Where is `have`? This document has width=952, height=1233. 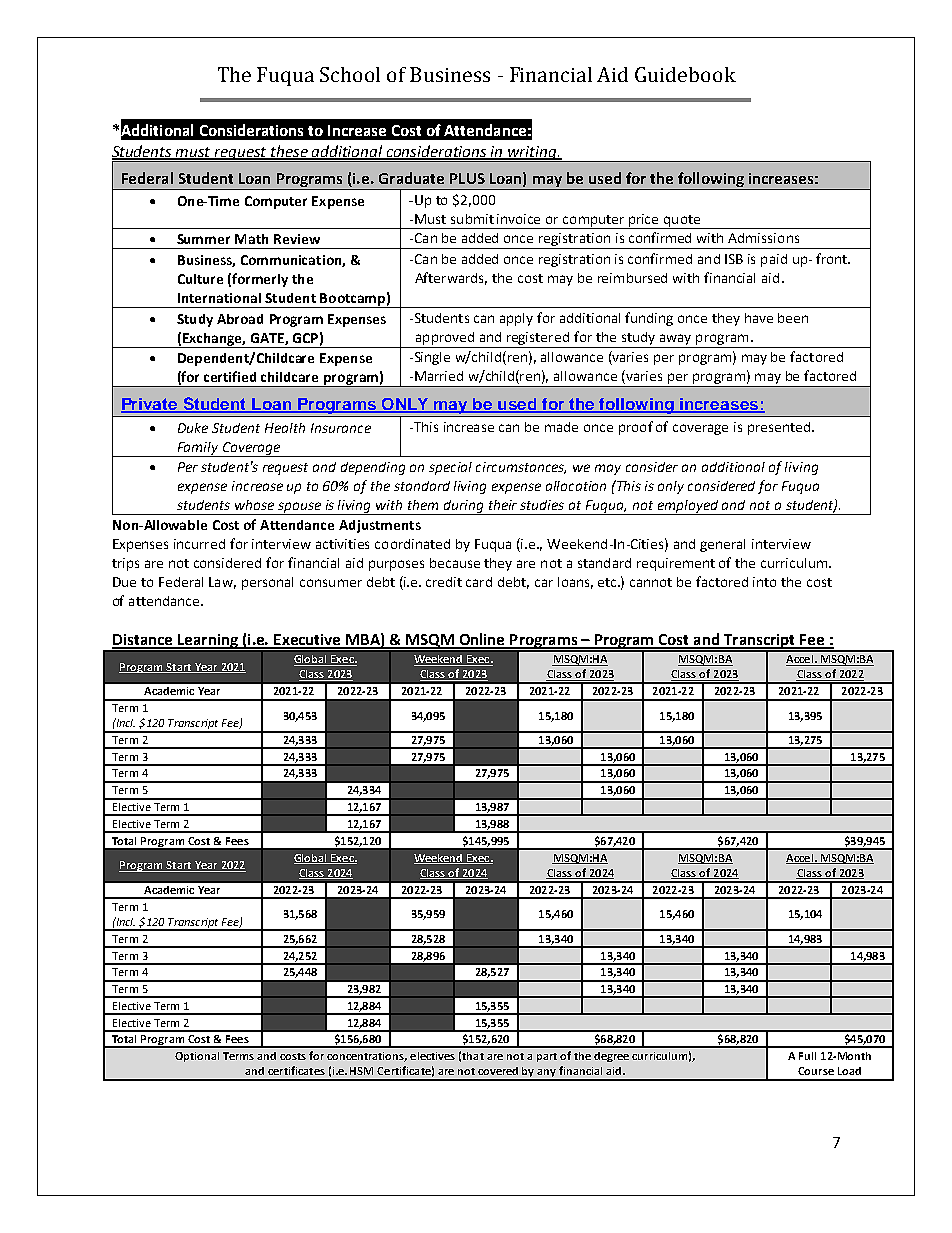
have is located at coordinates (759, 318).
